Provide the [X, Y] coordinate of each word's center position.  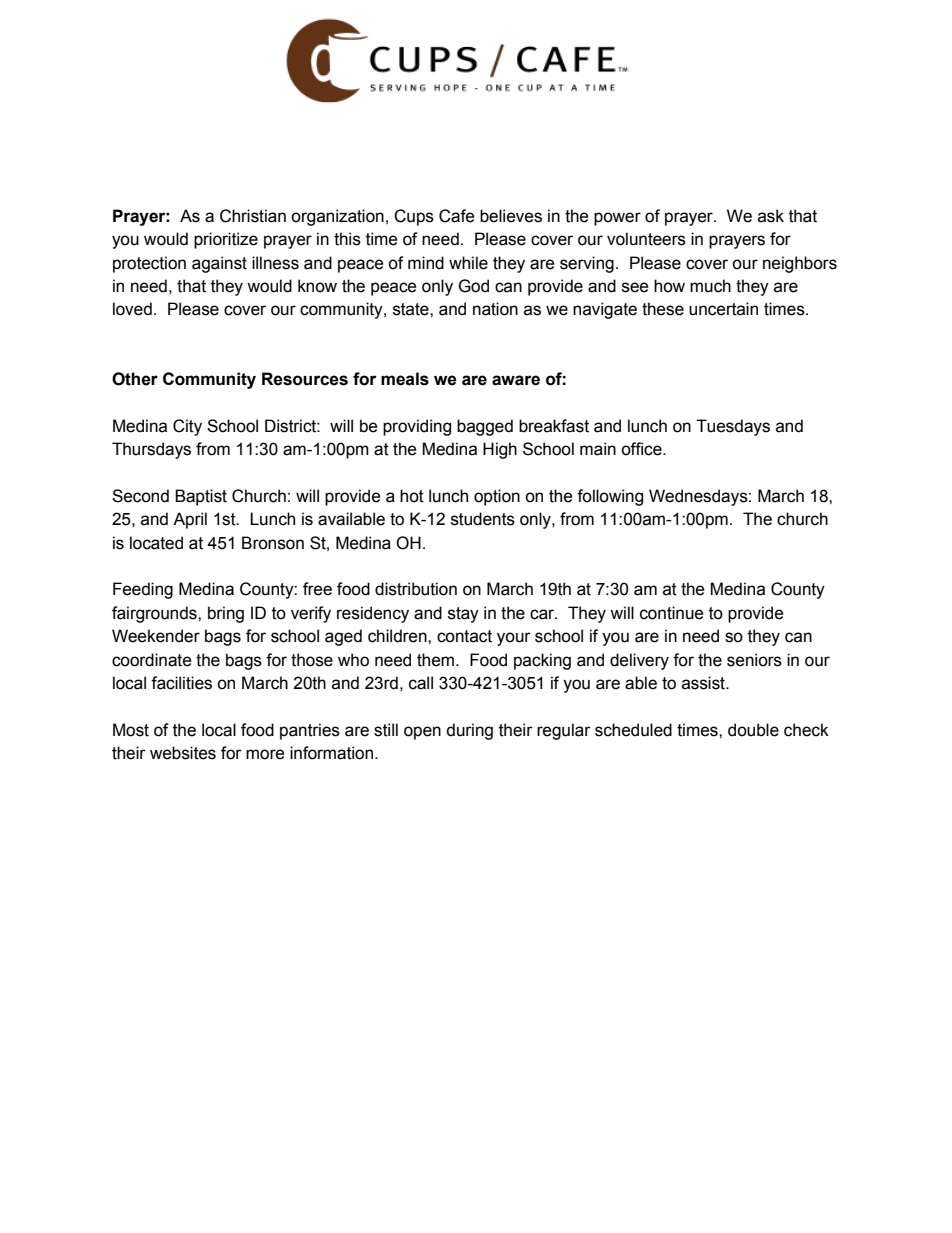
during [469, 731]
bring [226, 614]
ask [771, 216]
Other [135, 379]
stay [463, 615]
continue [672, 613]
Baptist [201, 497]
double [753, 730]
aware [516, 380]
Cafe [457, 216]
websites [183, 753]
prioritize [226, 240]
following [610, 497]
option [497, 497]
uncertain [723, 309]
